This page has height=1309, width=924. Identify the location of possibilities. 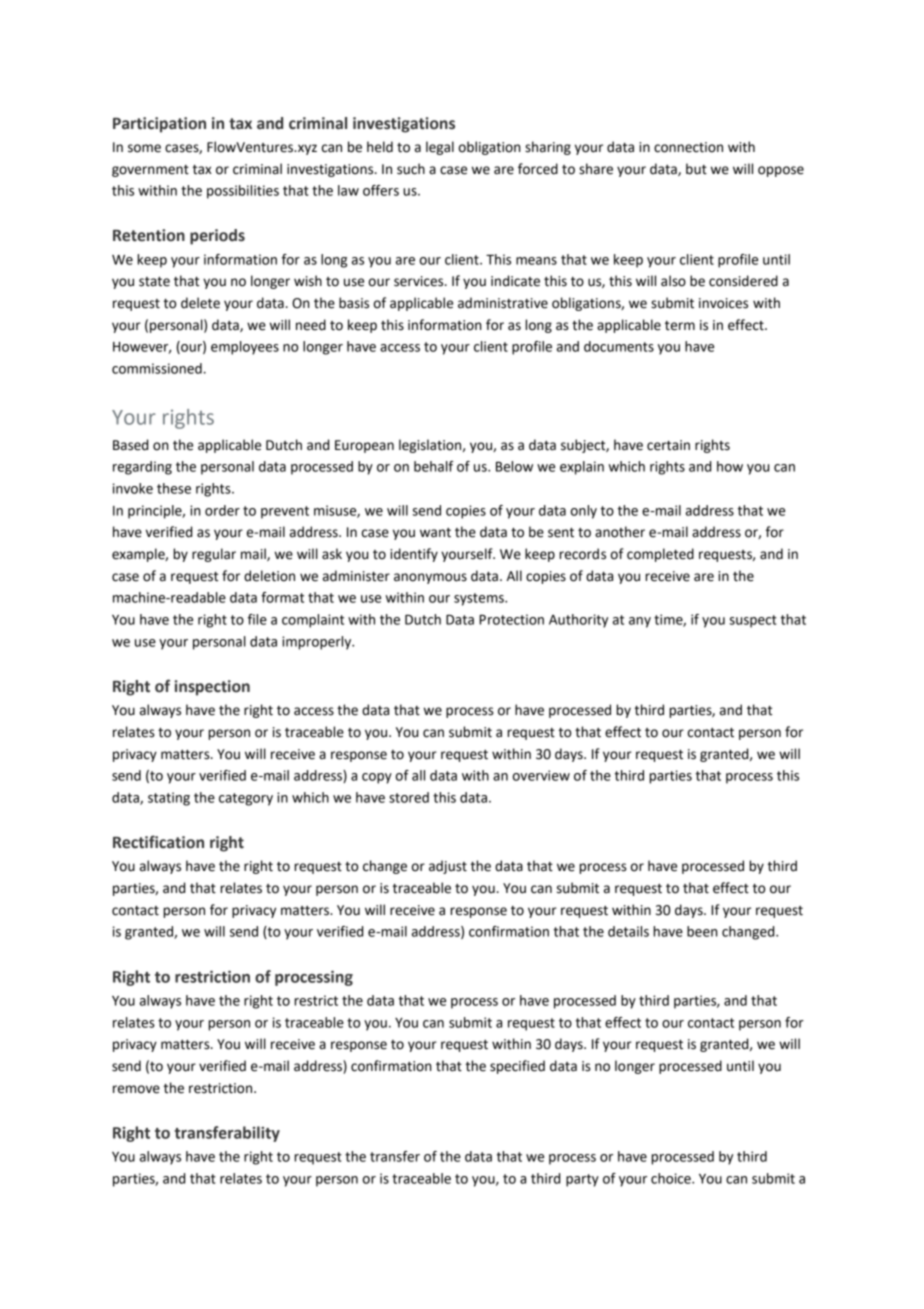
(243, 192).
